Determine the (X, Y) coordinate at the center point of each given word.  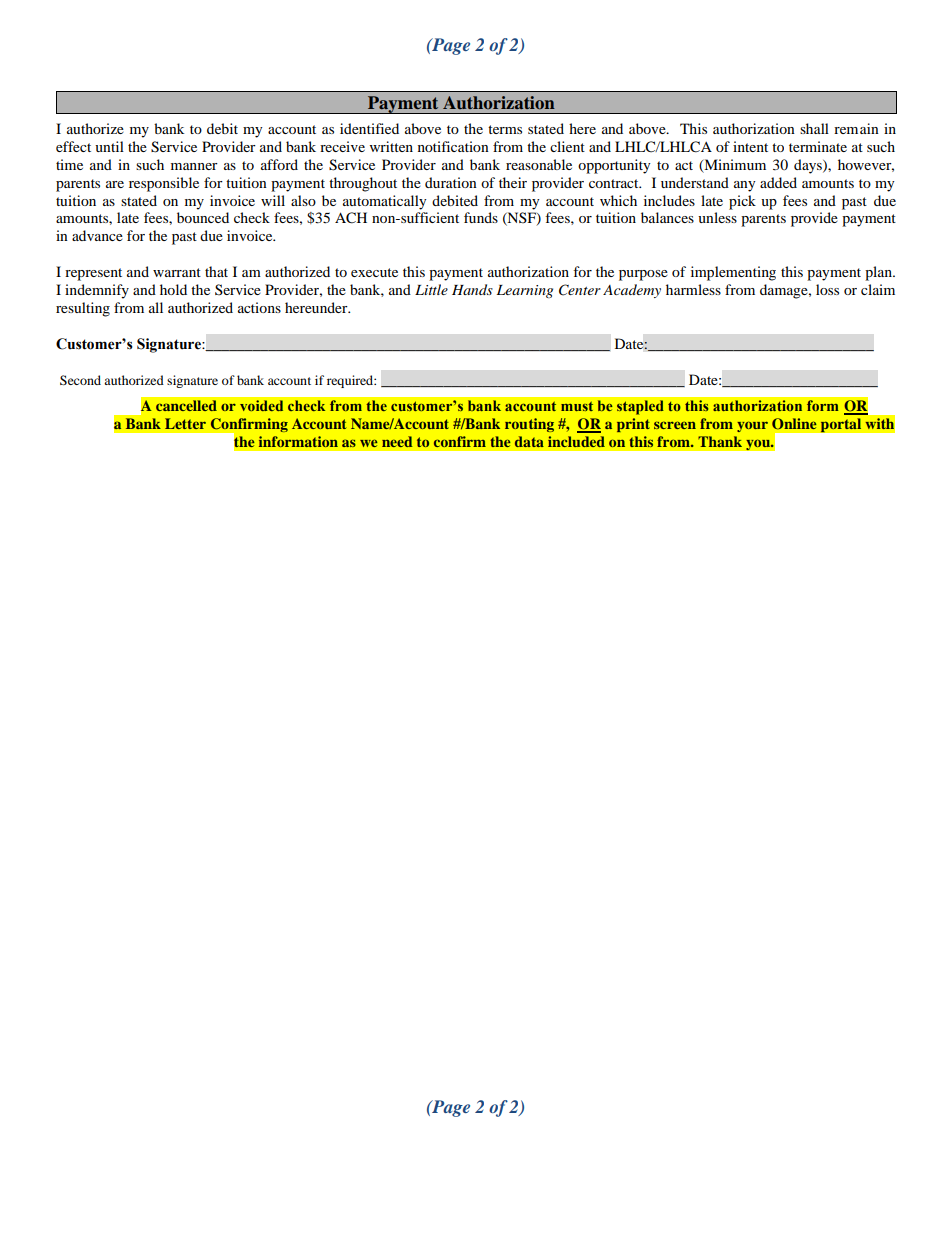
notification (453, 146)
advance (97, 235)
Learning (525, 291)
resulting (83, 309)
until (109, 146)
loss (827, 289)
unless (717, 217)
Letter (185, 423)
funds (481, 217)
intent (750, 146)
